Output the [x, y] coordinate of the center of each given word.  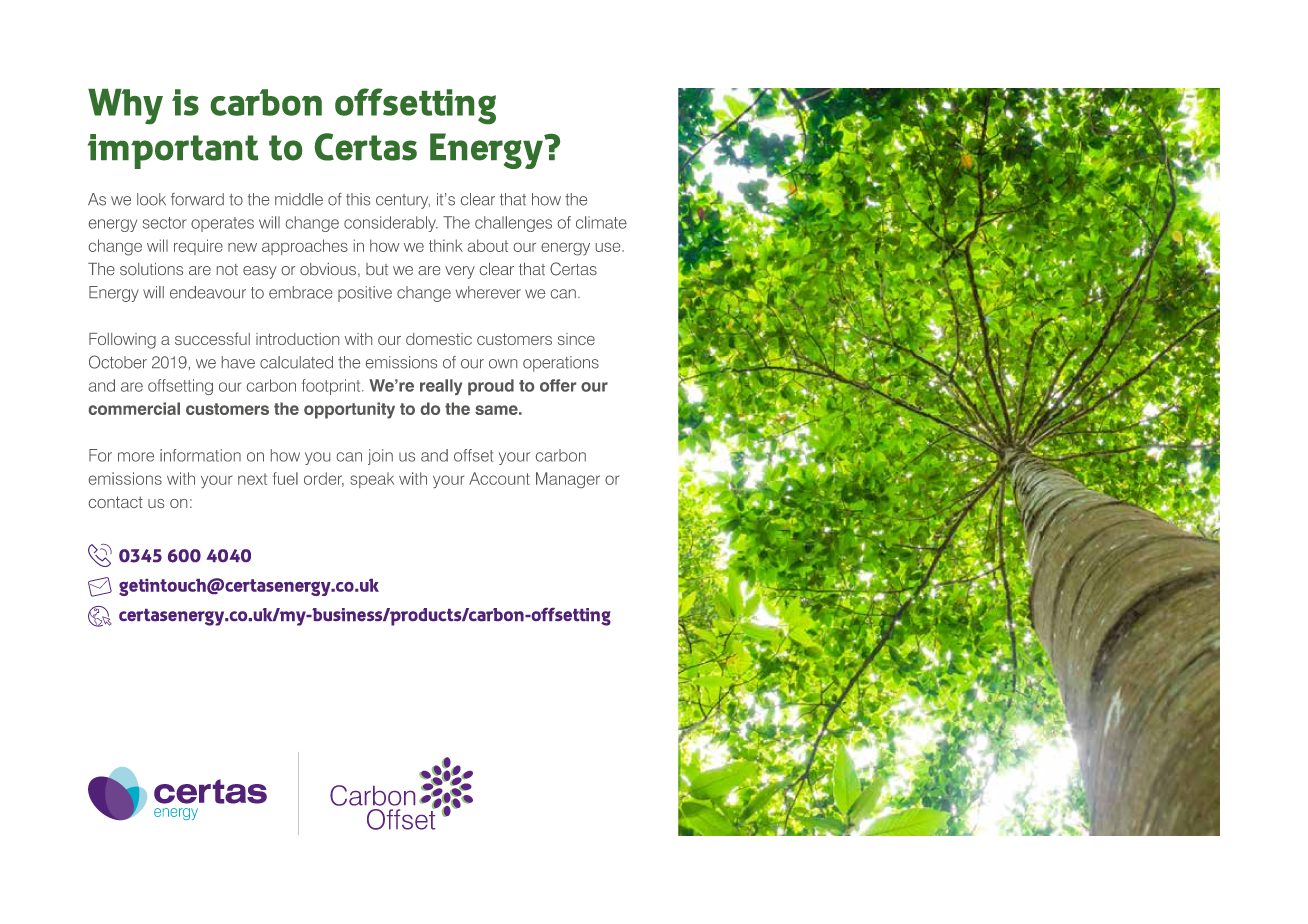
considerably [391, 224]
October [118, 362]
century [403, 201]
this [358, 199]
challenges [513, 224]
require [198, 247]
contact [116, 502]
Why [125, 106]
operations [561, 364]
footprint [332, 387]
